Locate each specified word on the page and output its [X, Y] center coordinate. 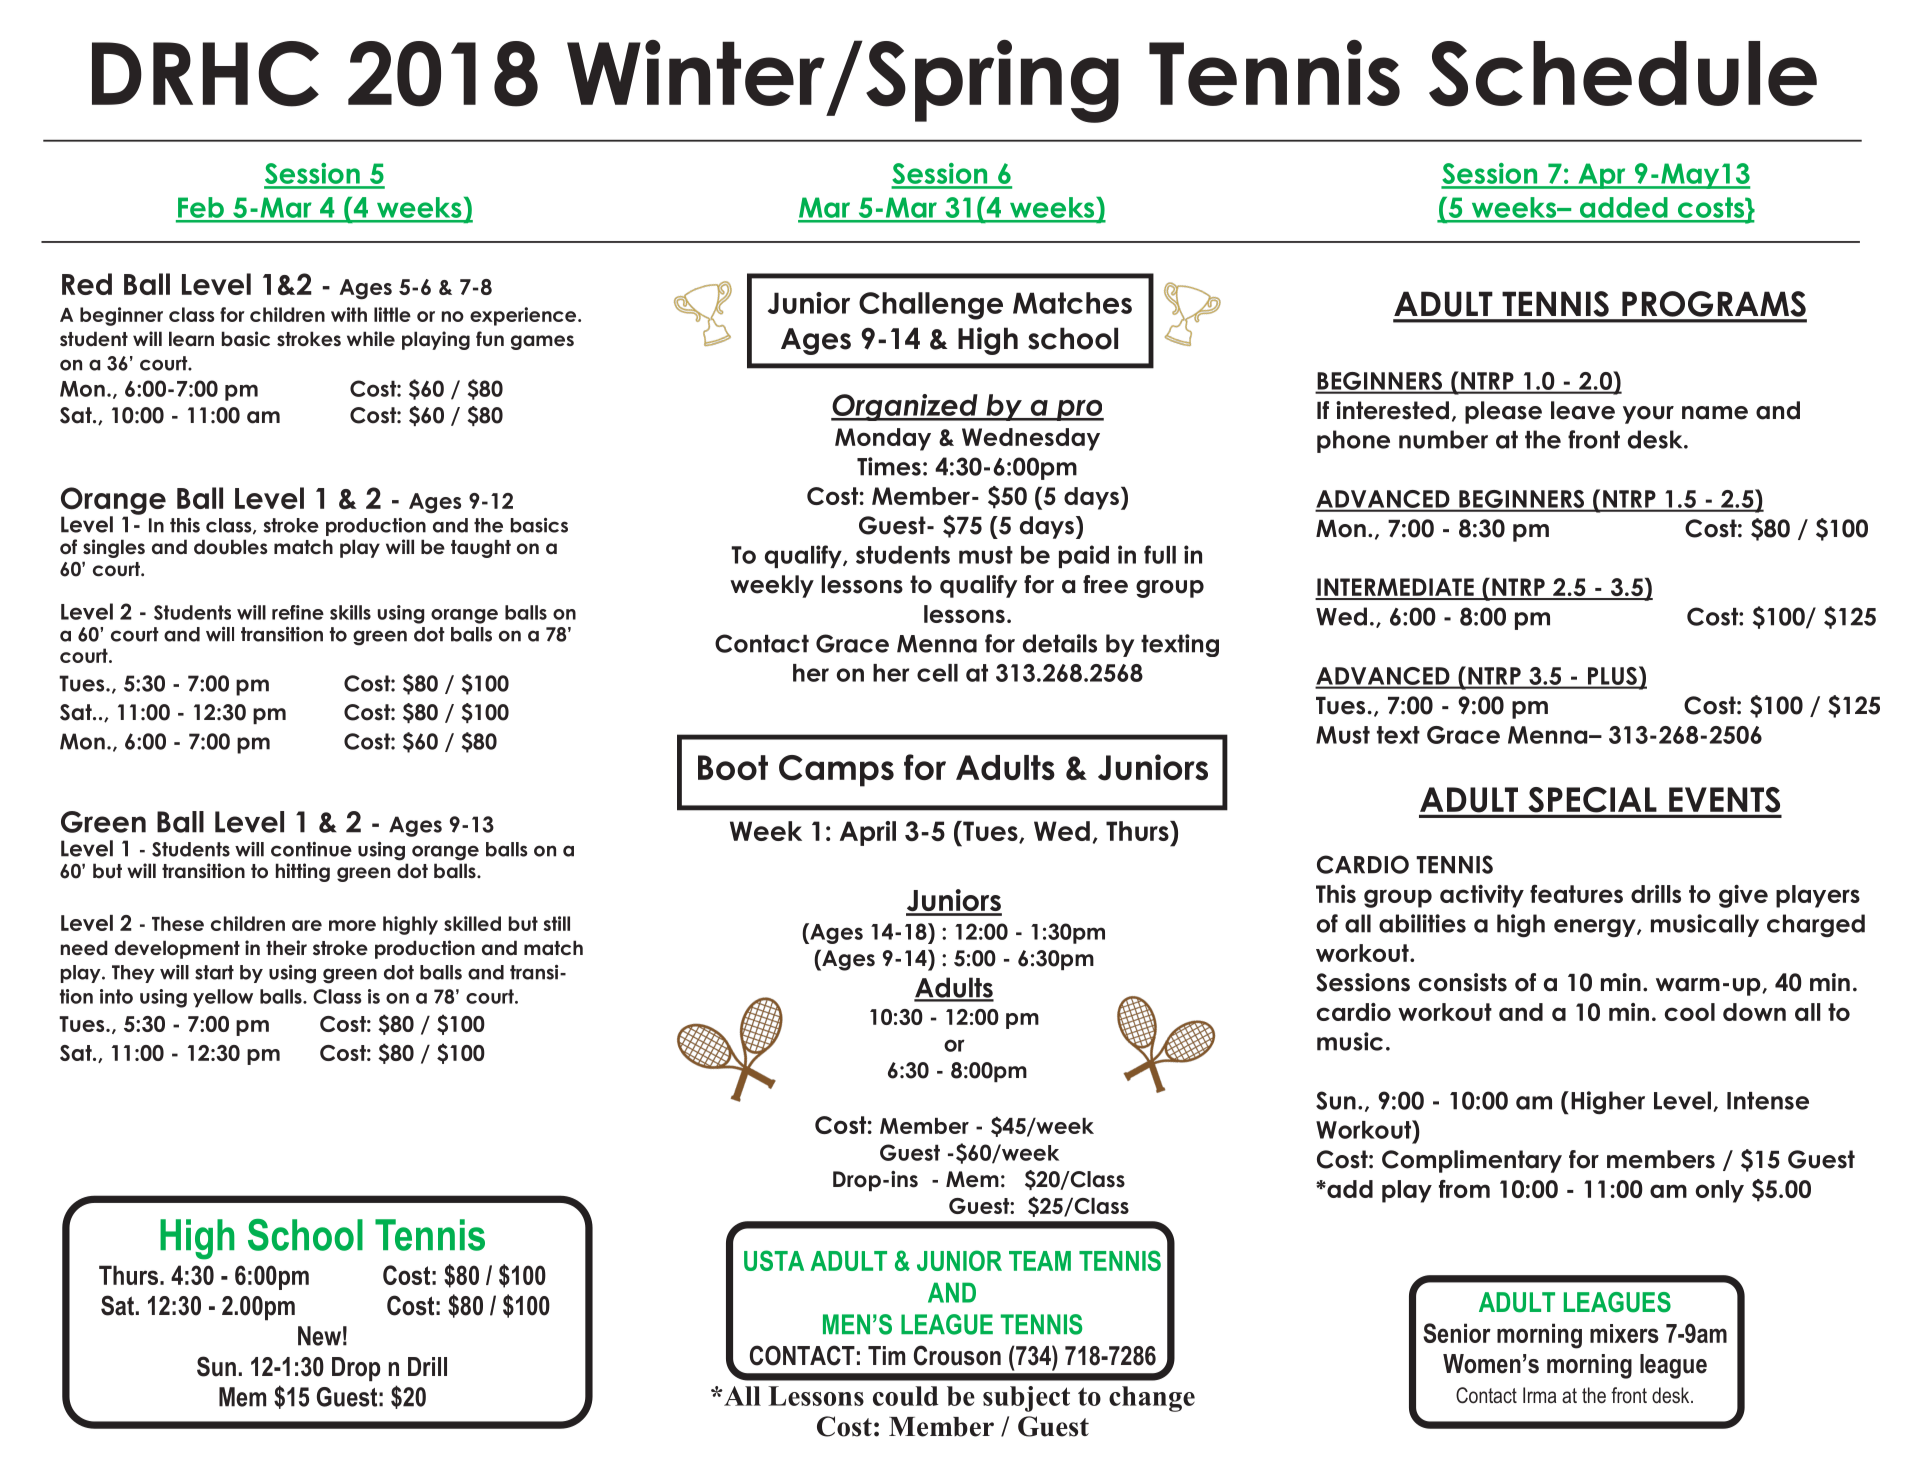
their [286, 948]
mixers [1624, 1333]
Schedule [1623, 74]
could [906, 1396]
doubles [231, 547]
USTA [774, 1260]
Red [87, 284]
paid [1084, 556]
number [1443, 439]
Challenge [931, 306]
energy [1596, 928]
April [868, 833]
